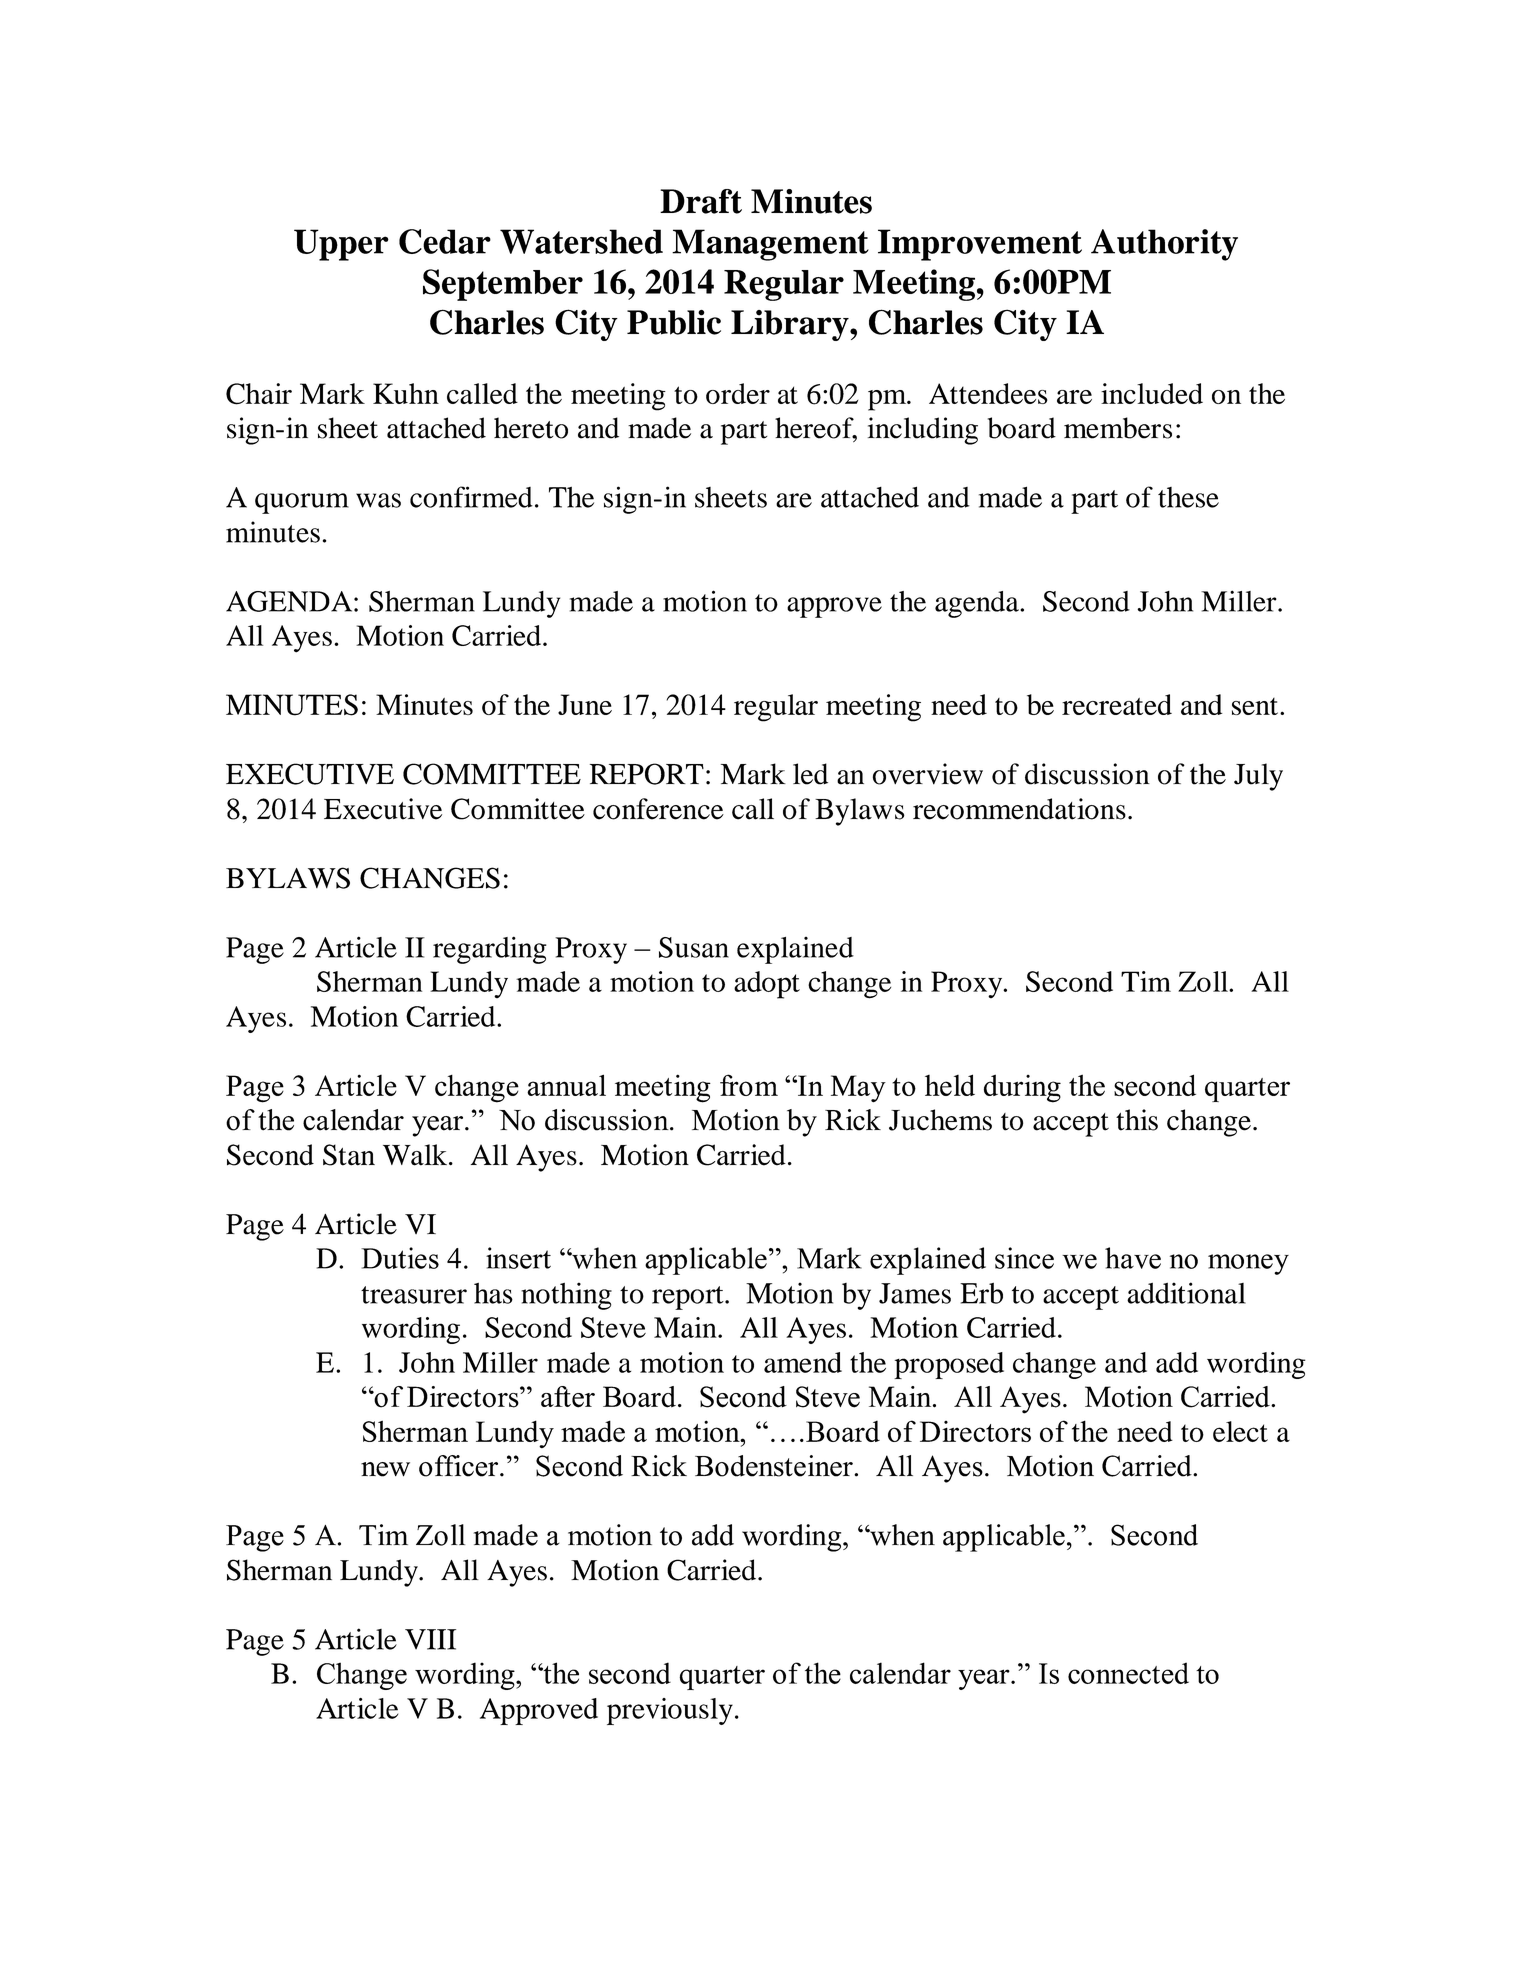 This image has width=1534, height=1985. What do you see at coordinates (1164, 245) in the image?
I see `Authority` at bounding box center [1164, 245].
